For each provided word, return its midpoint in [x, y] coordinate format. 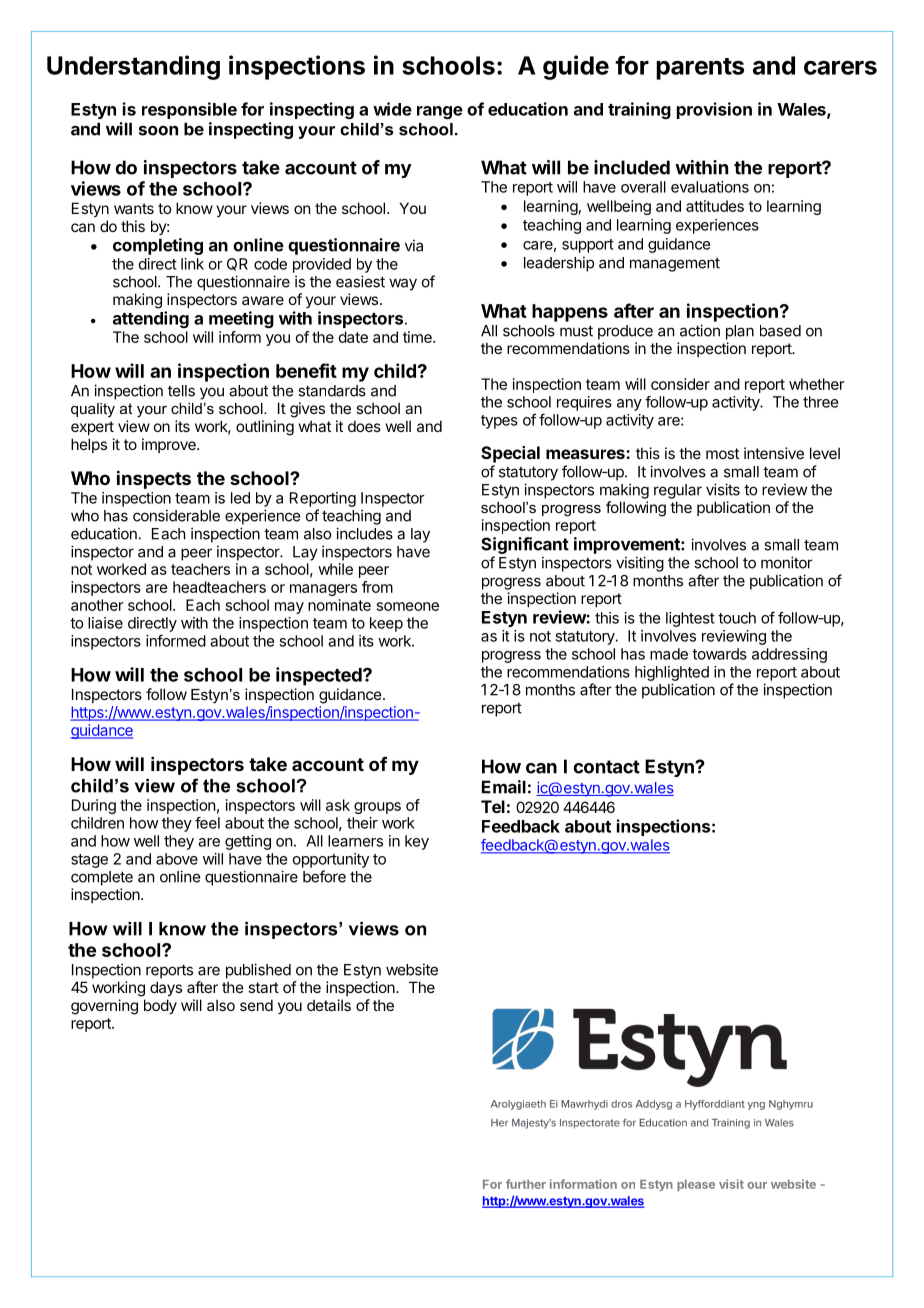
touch [737, 618]
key [417, 842]
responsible [189, 110]
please [696, 1185]
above [177, 859]
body [160, 1006]
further [526, 1184]
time [418, 337]
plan [740, 332]
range [440, 112]
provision [714, 110]
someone [408, 606]
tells [181, 391]
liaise [105, 623]
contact [606, 767]
